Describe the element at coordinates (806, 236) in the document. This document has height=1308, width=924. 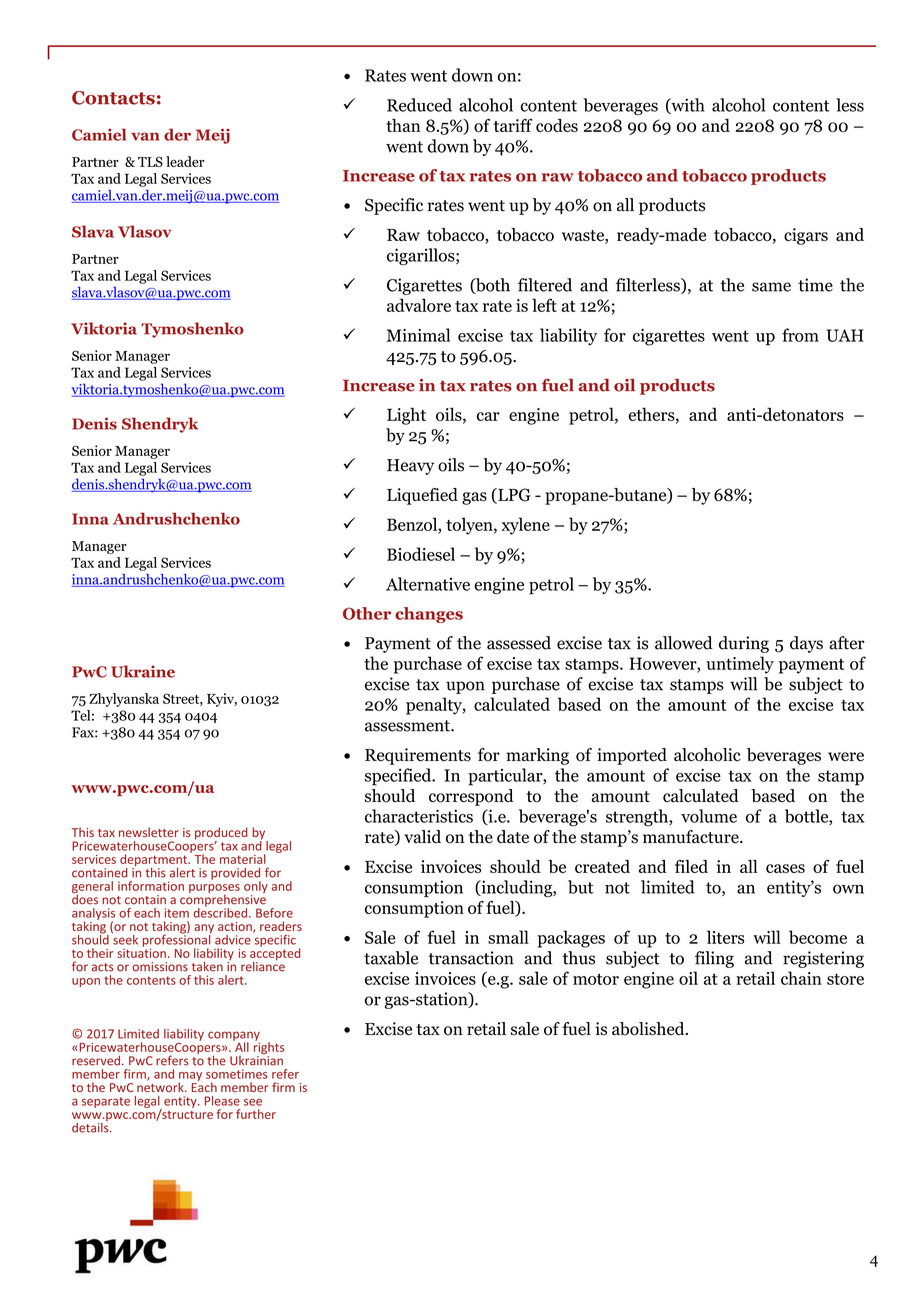
I see `cigars` at that location.
